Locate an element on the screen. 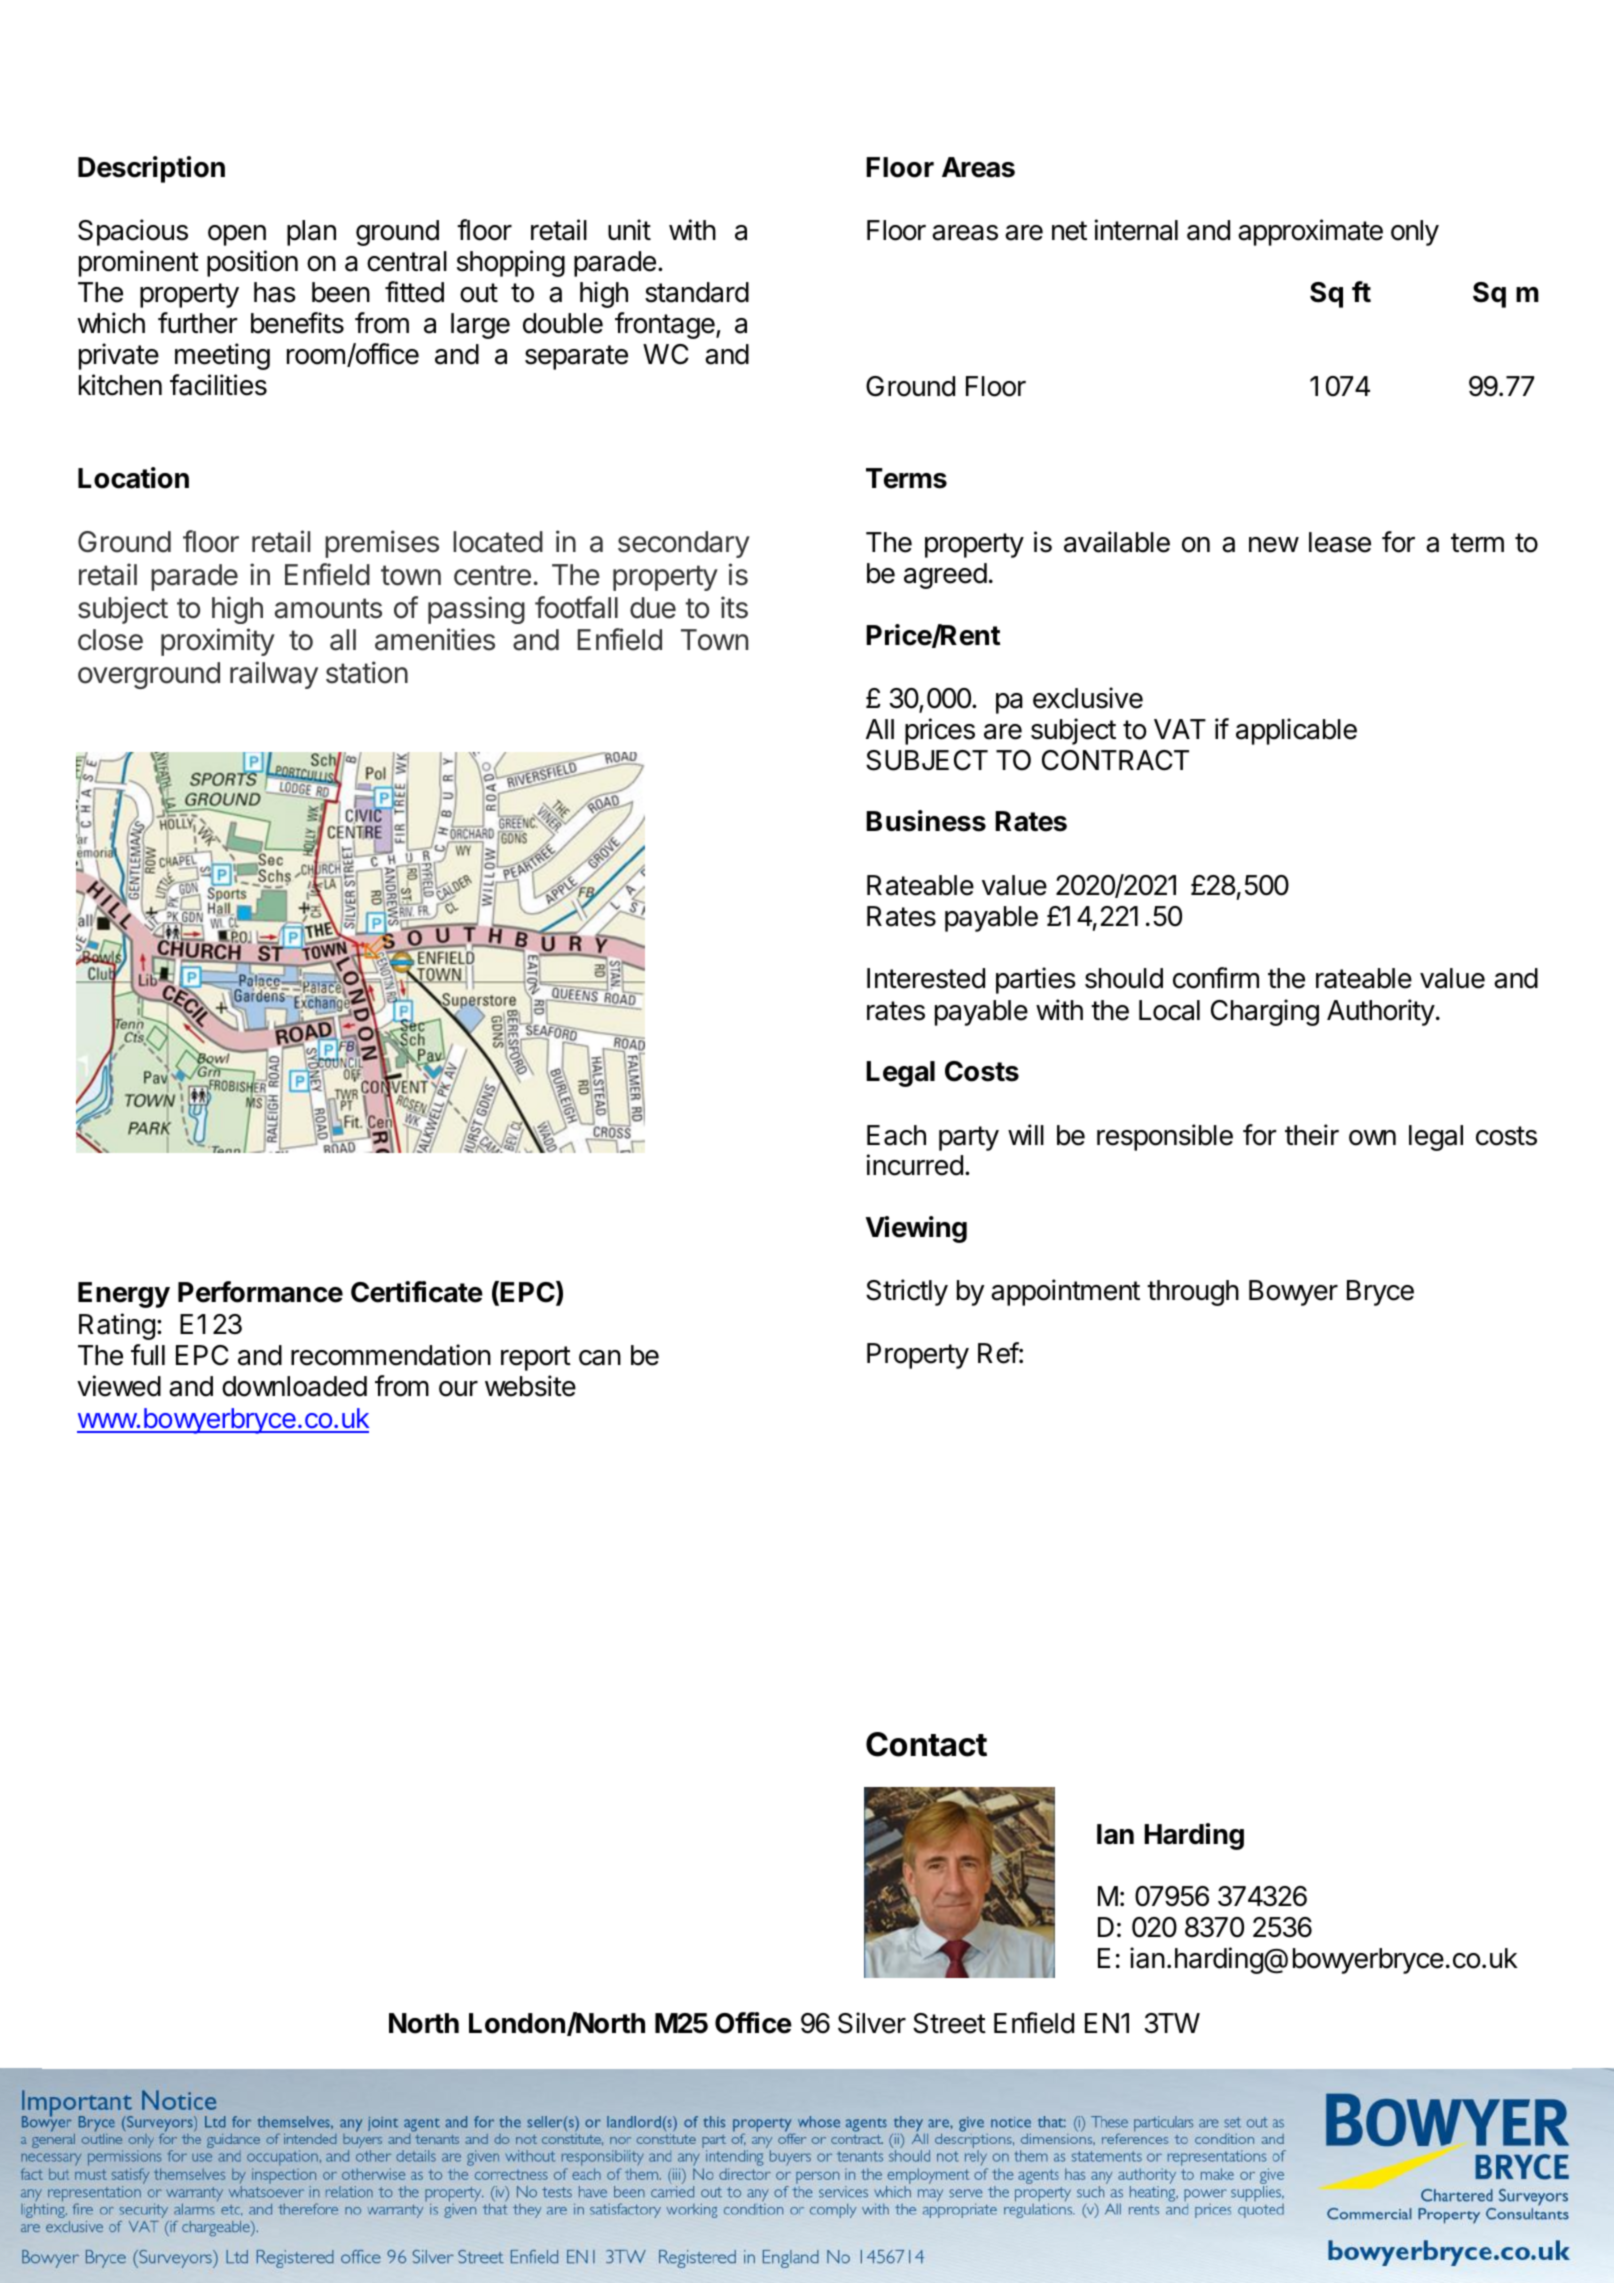  downloaded is located at coordinates (294, 1386).
